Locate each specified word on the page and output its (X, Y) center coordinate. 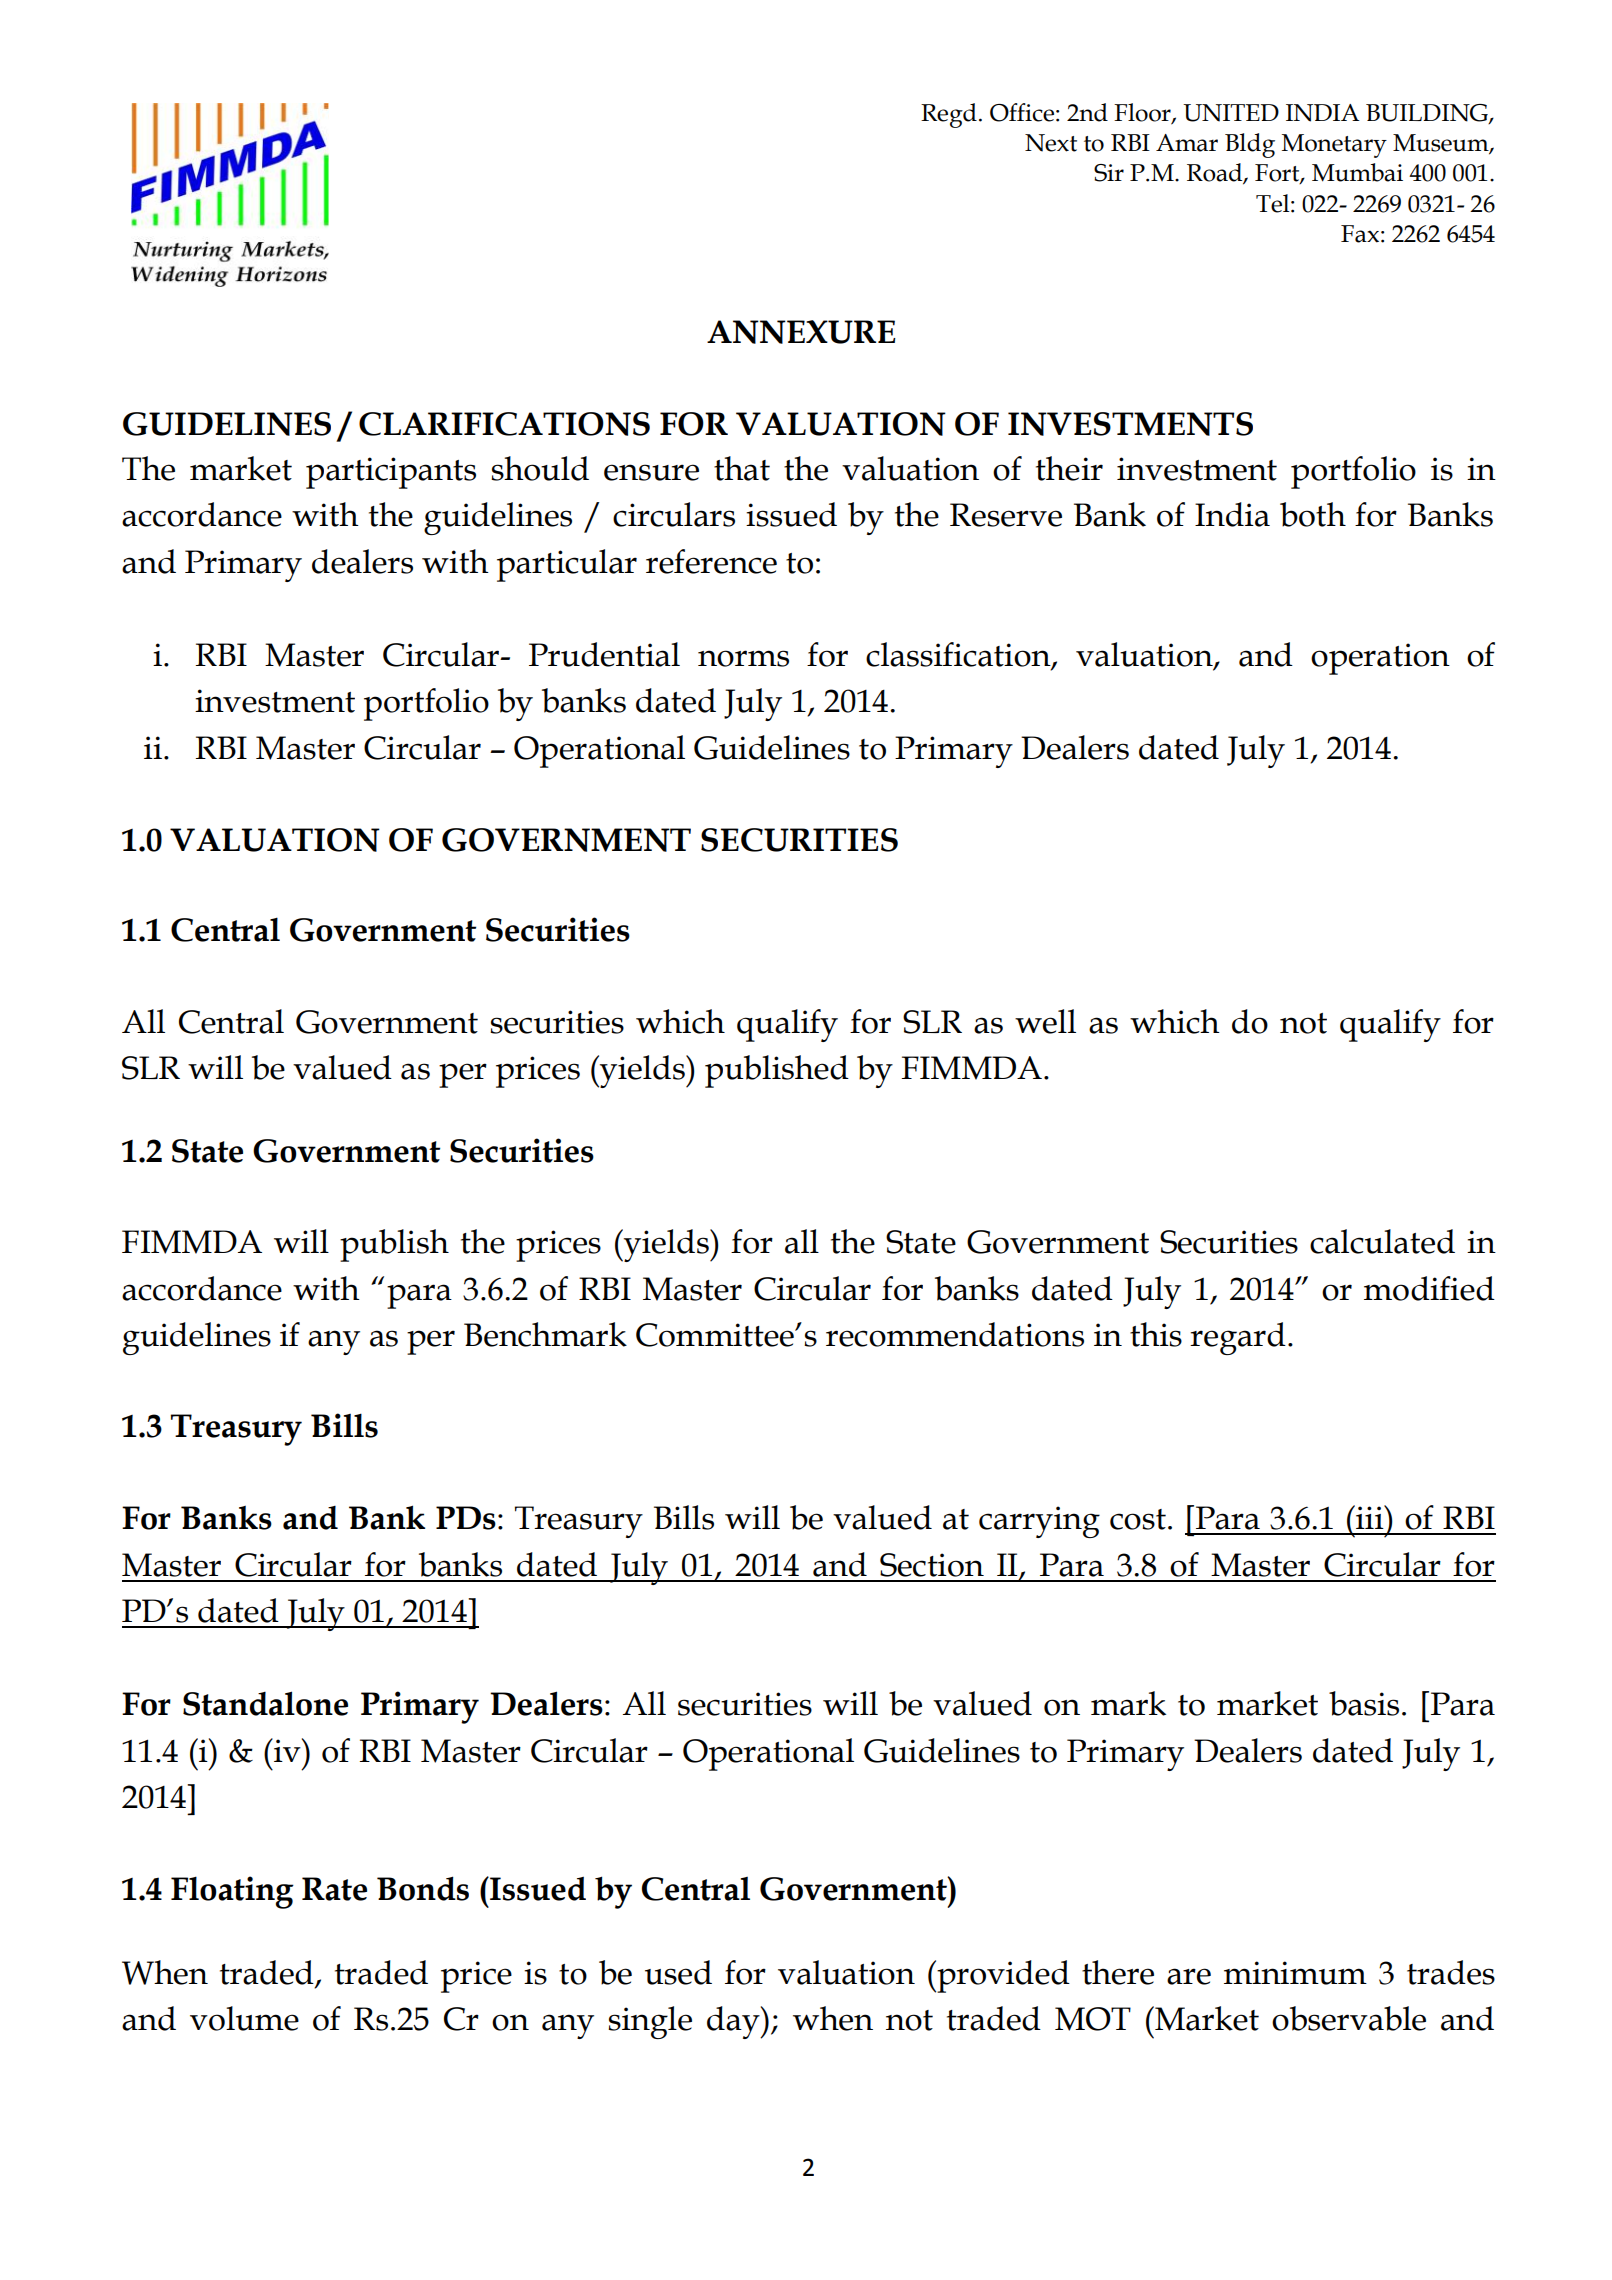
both (1313, 514)
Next (1051, 143)
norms (743, 658)
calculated (1382, 1241)
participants (391, 473)
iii (1370, 1517)
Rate (334, 1889)
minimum (1295, 1973)
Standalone (265, 1703)
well (1045, 1021)
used (678, 1972)
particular (567, 565)
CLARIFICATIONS (504, 424)
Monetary (1334, 146)
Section (932, 1565)
